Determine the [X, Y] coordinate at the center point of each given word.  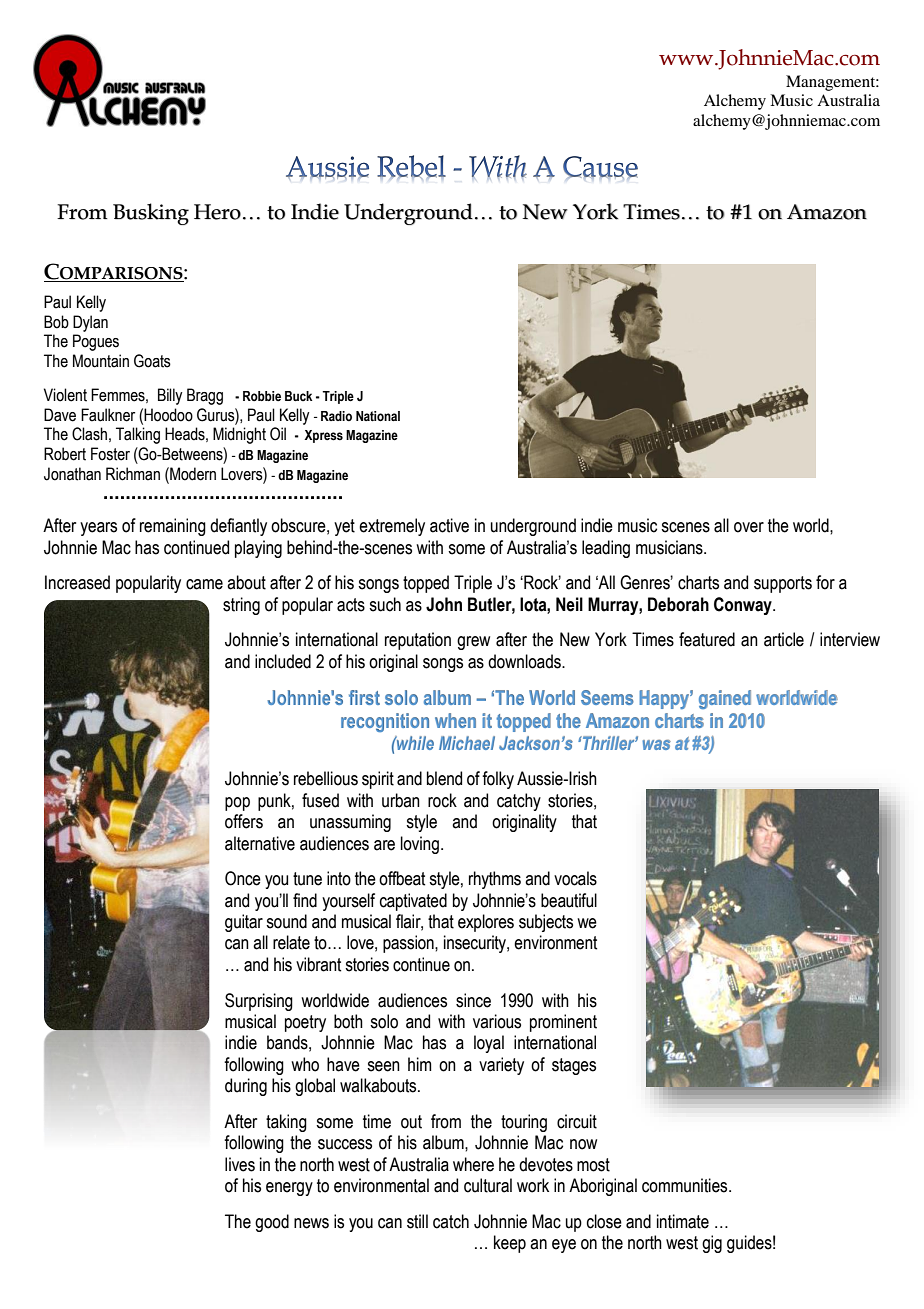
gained [725, 699]
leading [606, 549]
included [283, 661]
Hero [217, 212]
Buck [298, 396]
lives [240, 1164]
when [455, 720]
